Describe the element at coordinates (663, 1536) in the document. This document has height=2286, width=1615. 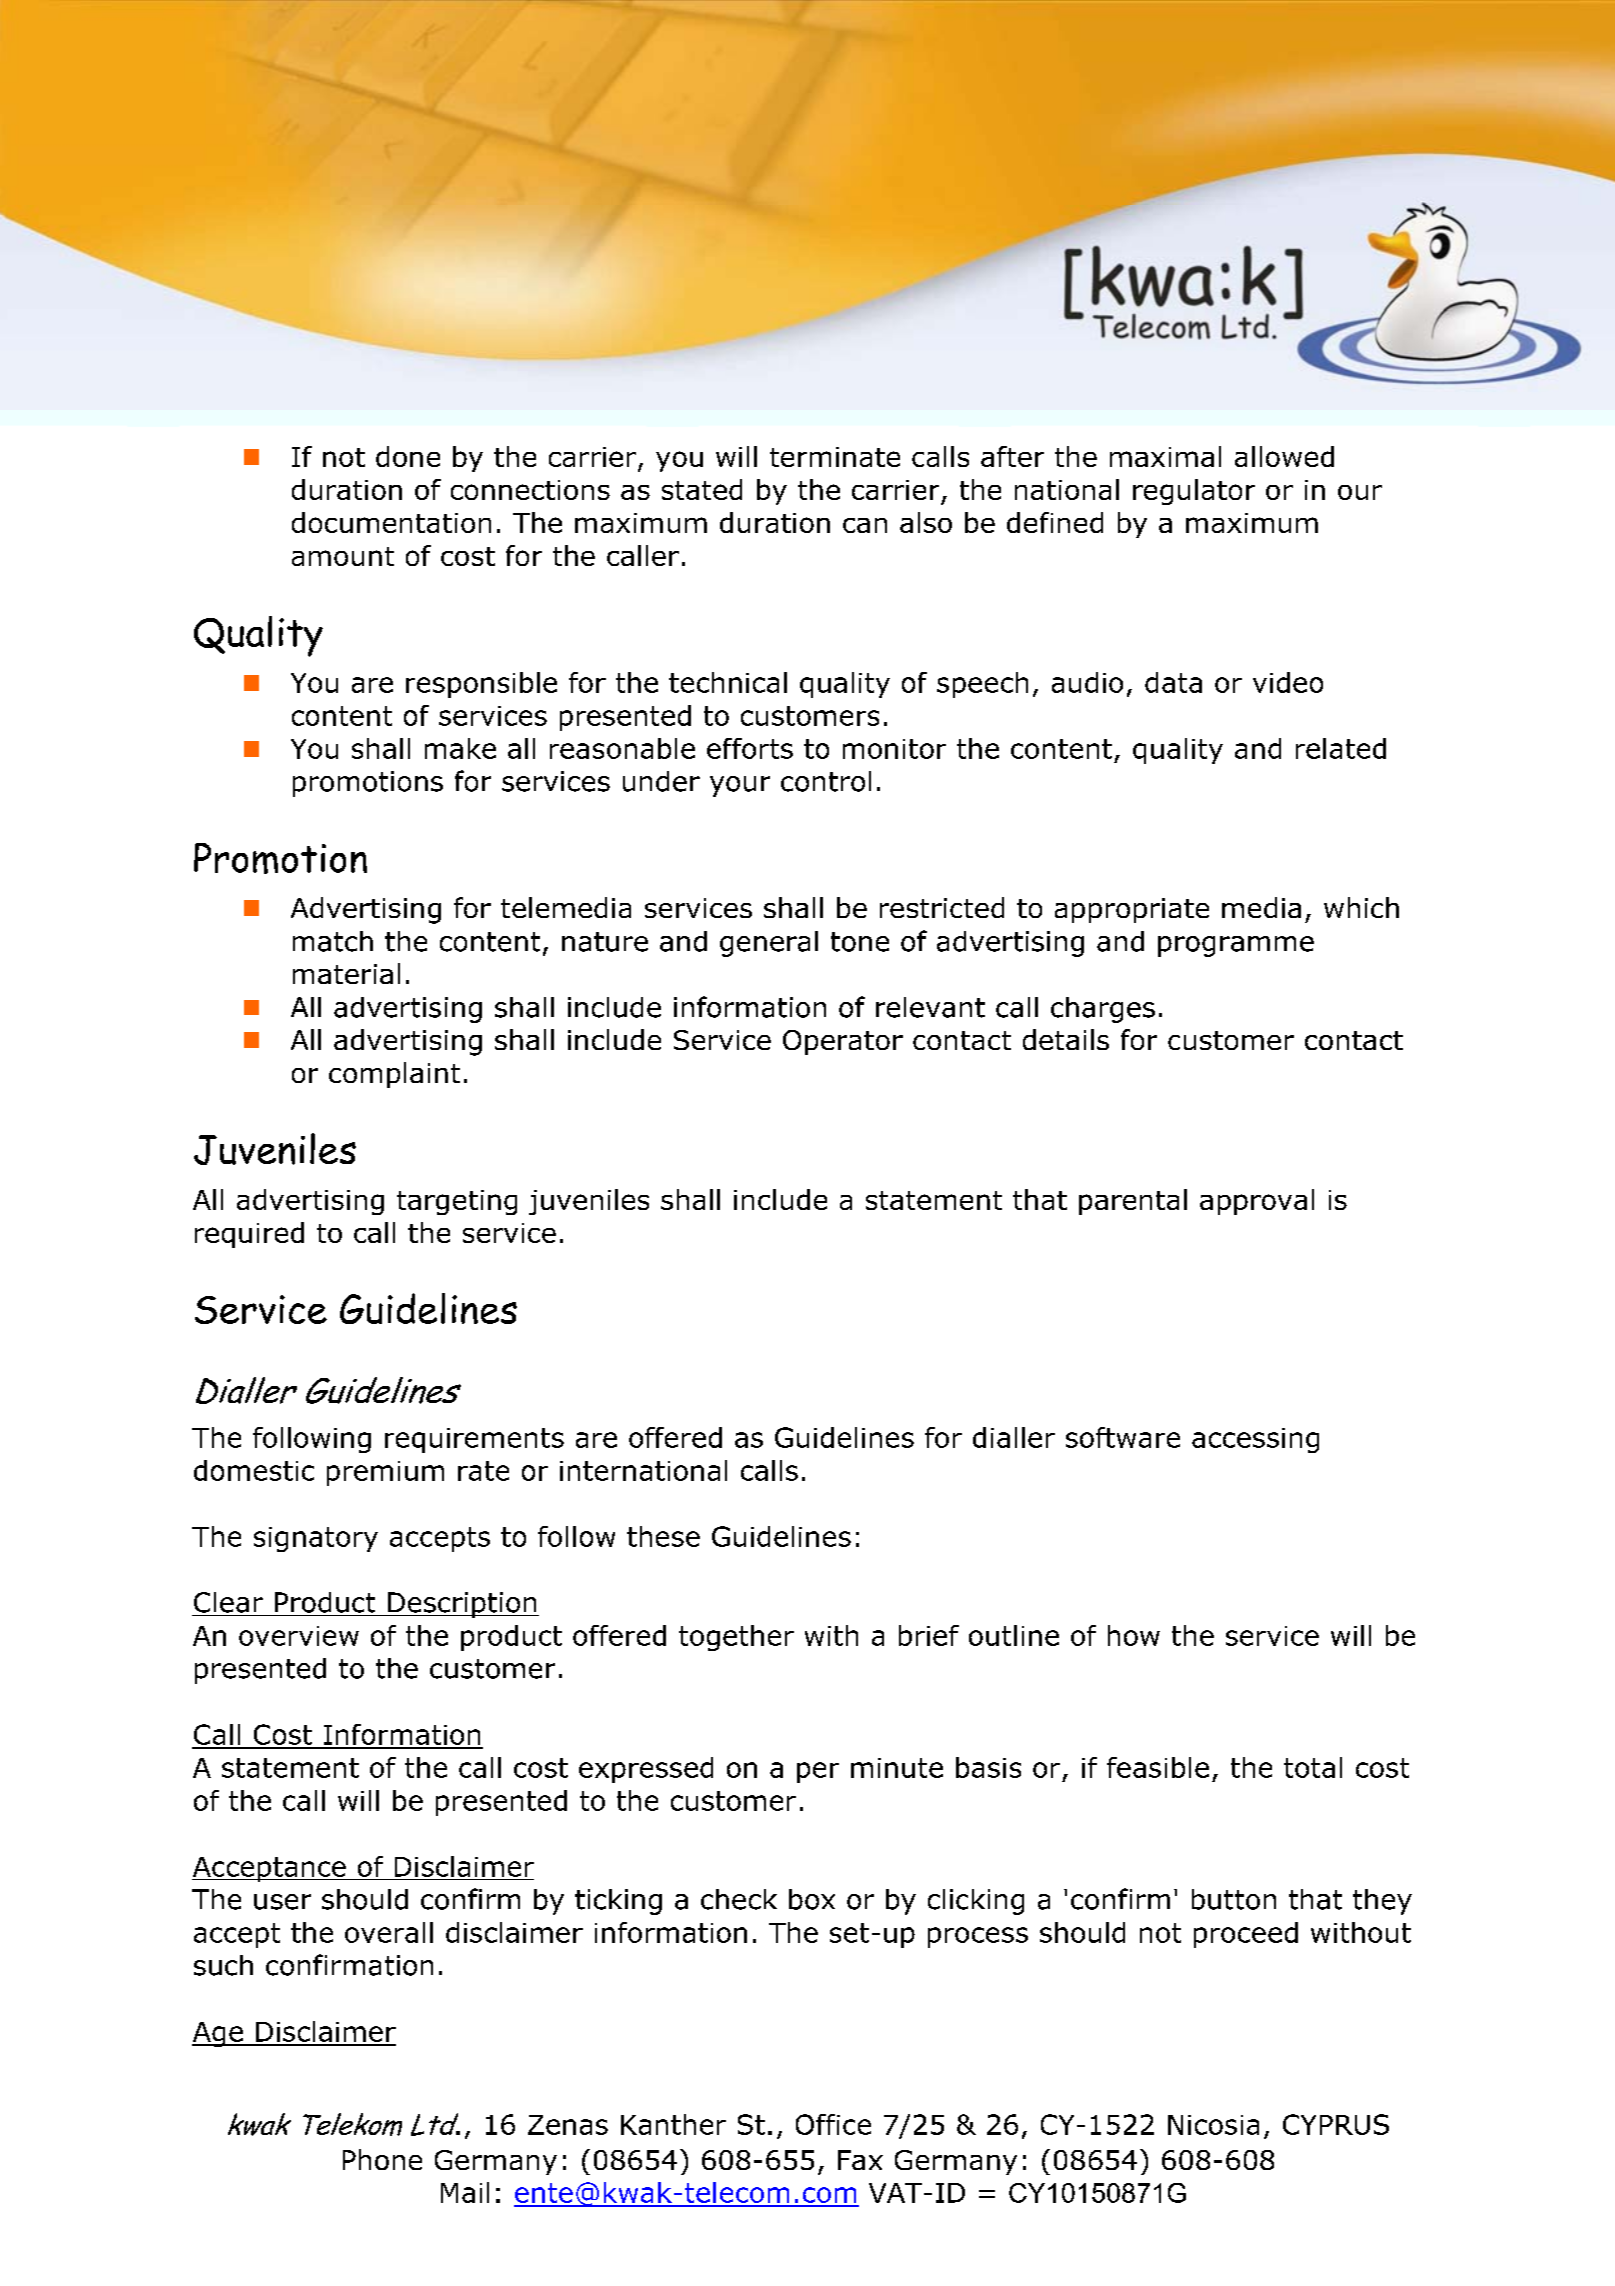
I see `these` at that location.
